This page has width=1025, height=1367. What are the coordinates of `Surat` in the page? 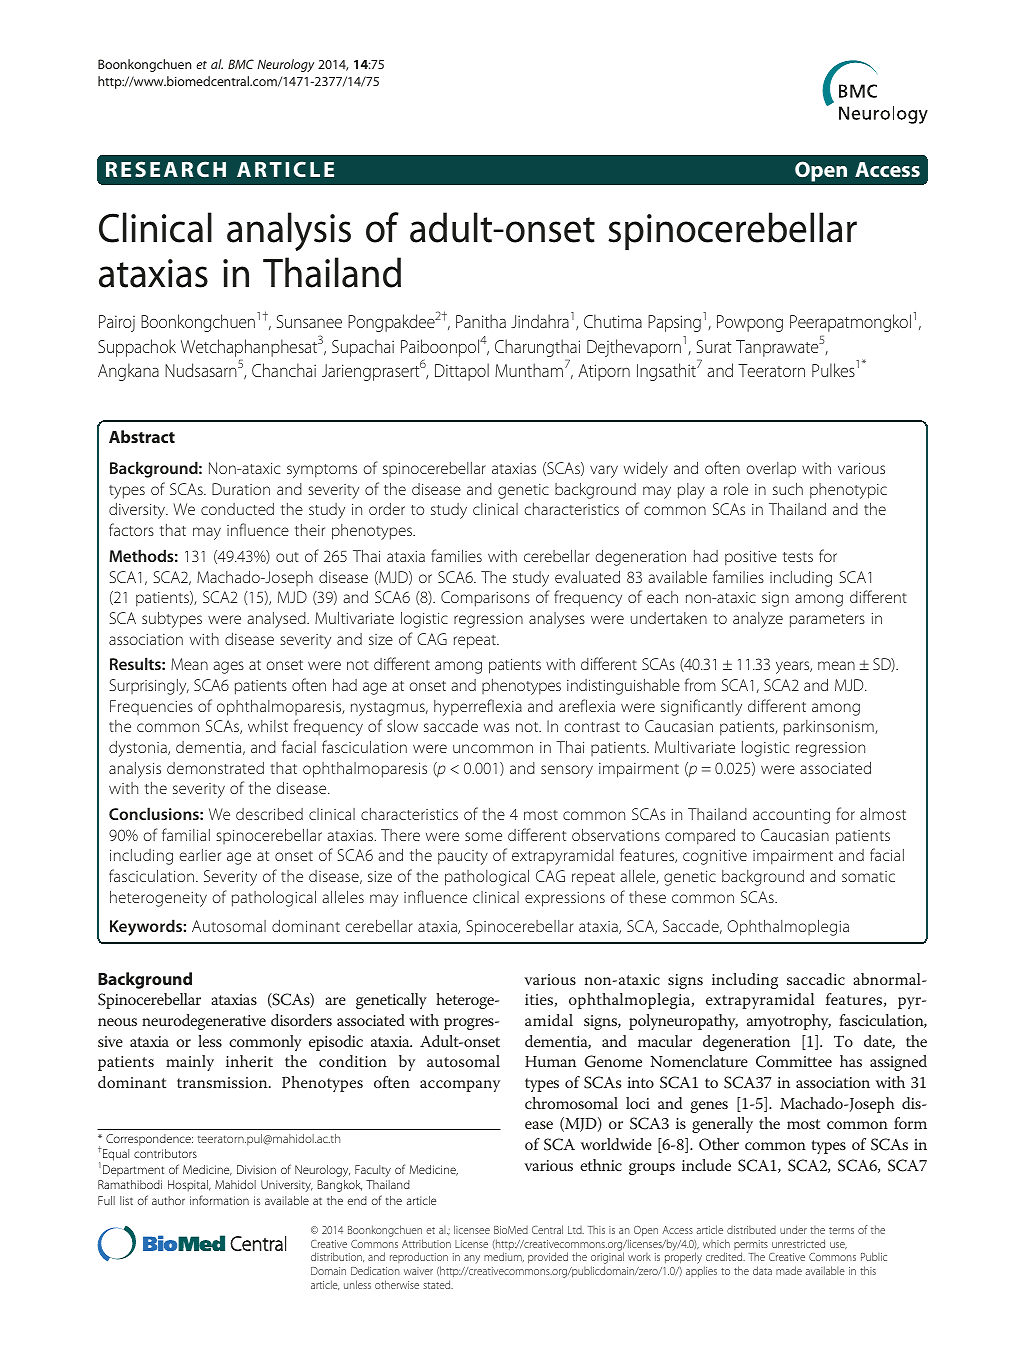 It's located at (714, 346).
